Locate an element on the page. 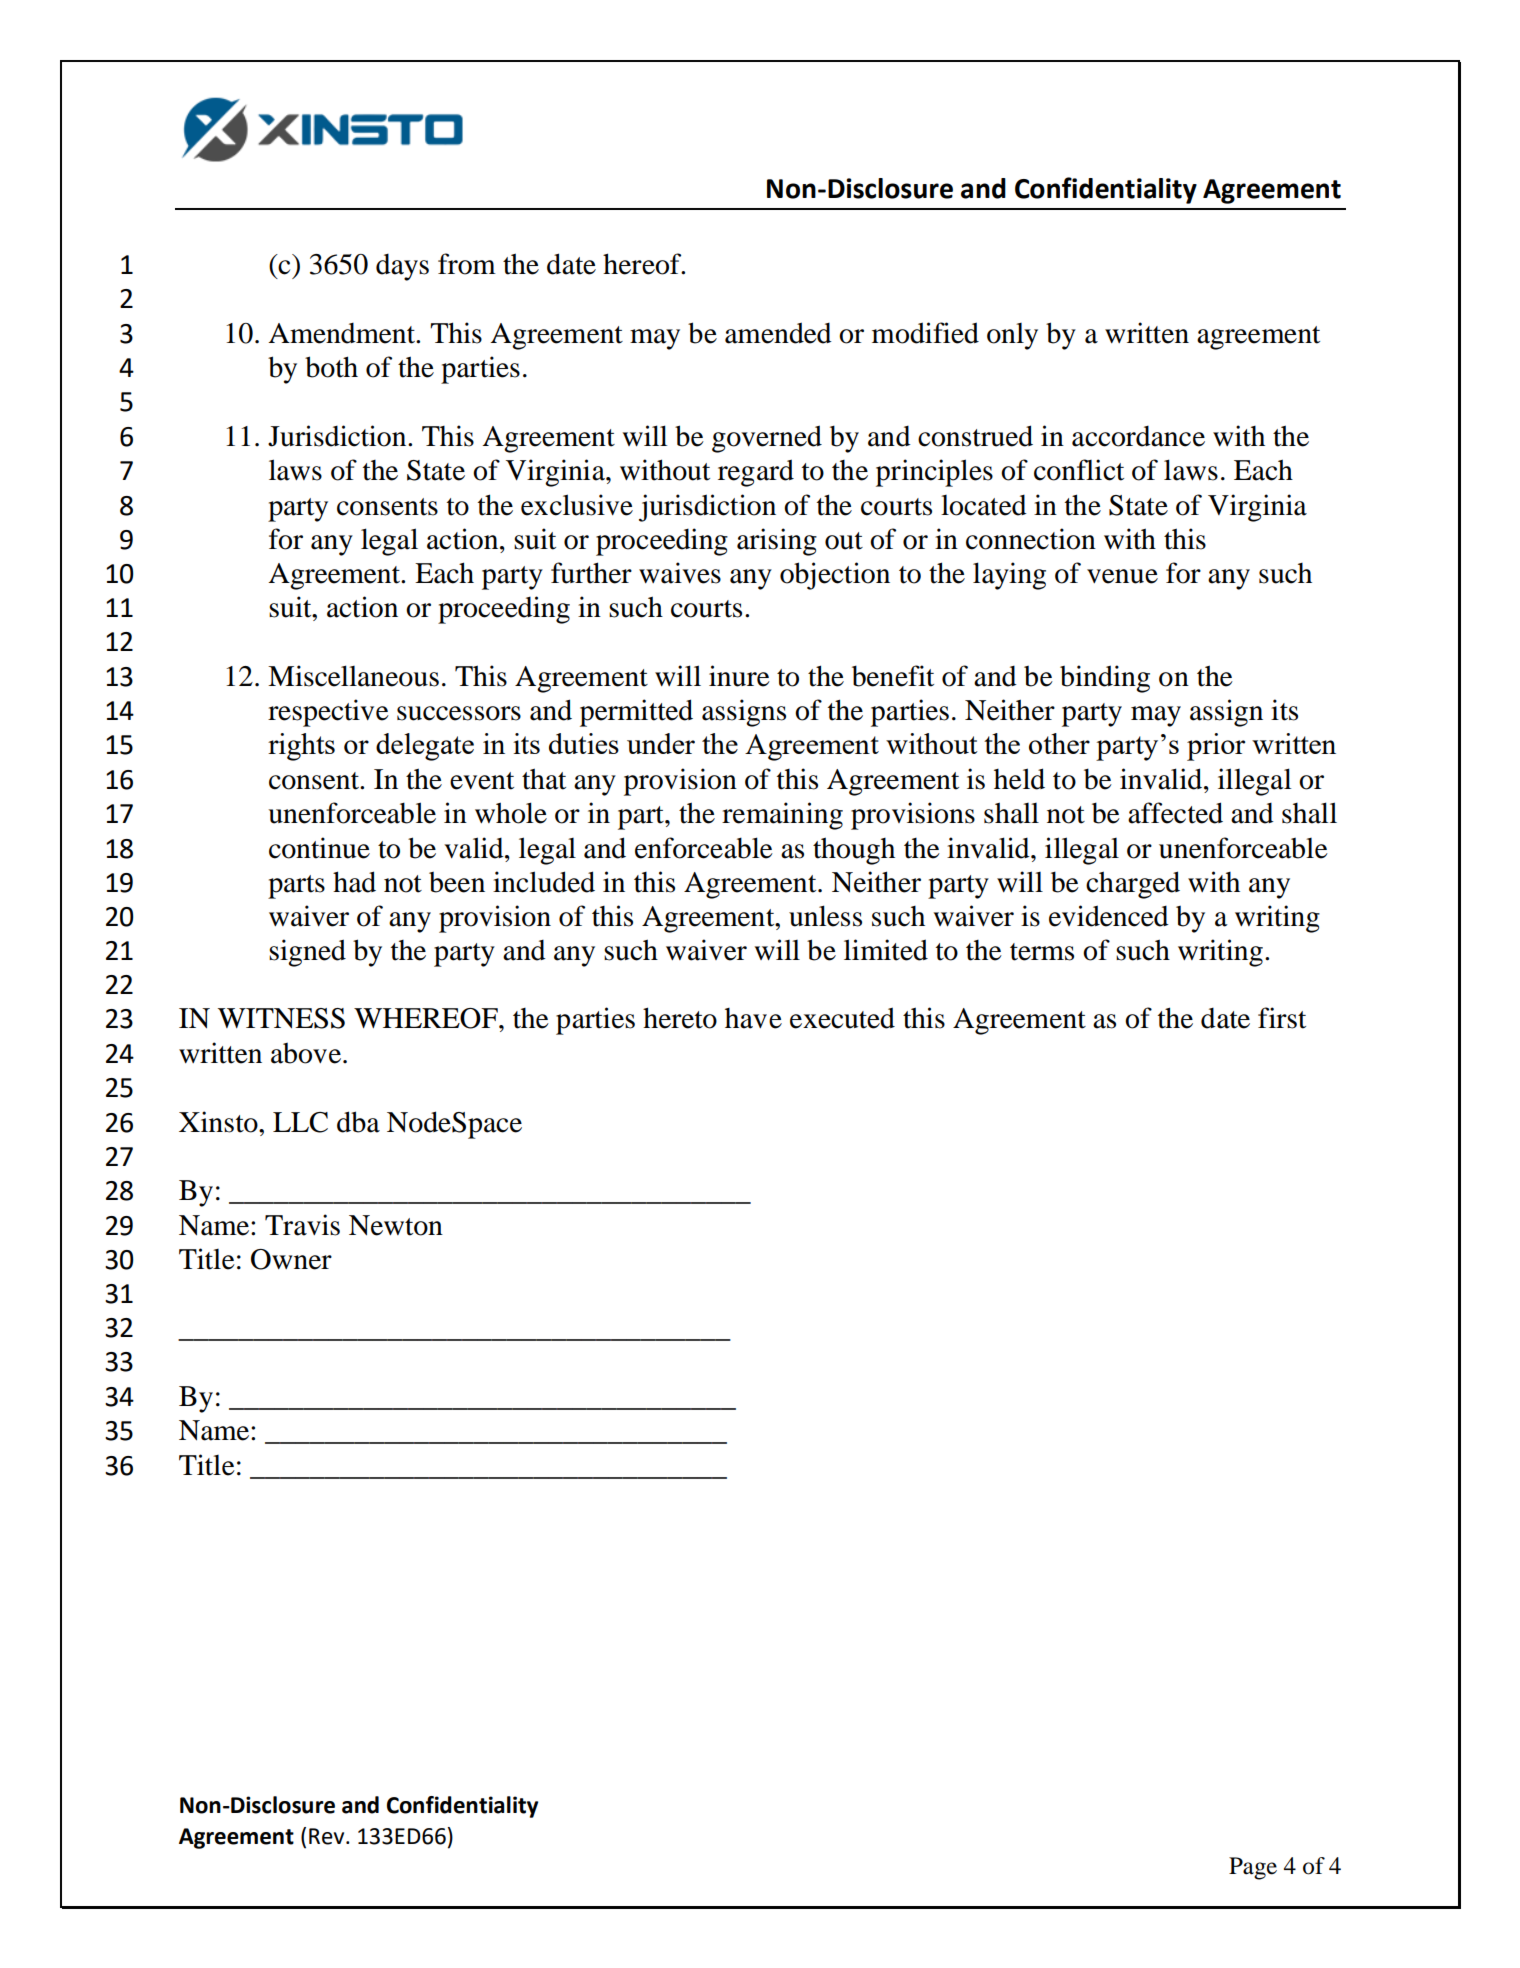 The width and height of the page is (1520, 1968). remaining is located at coordinates (782, 816).
